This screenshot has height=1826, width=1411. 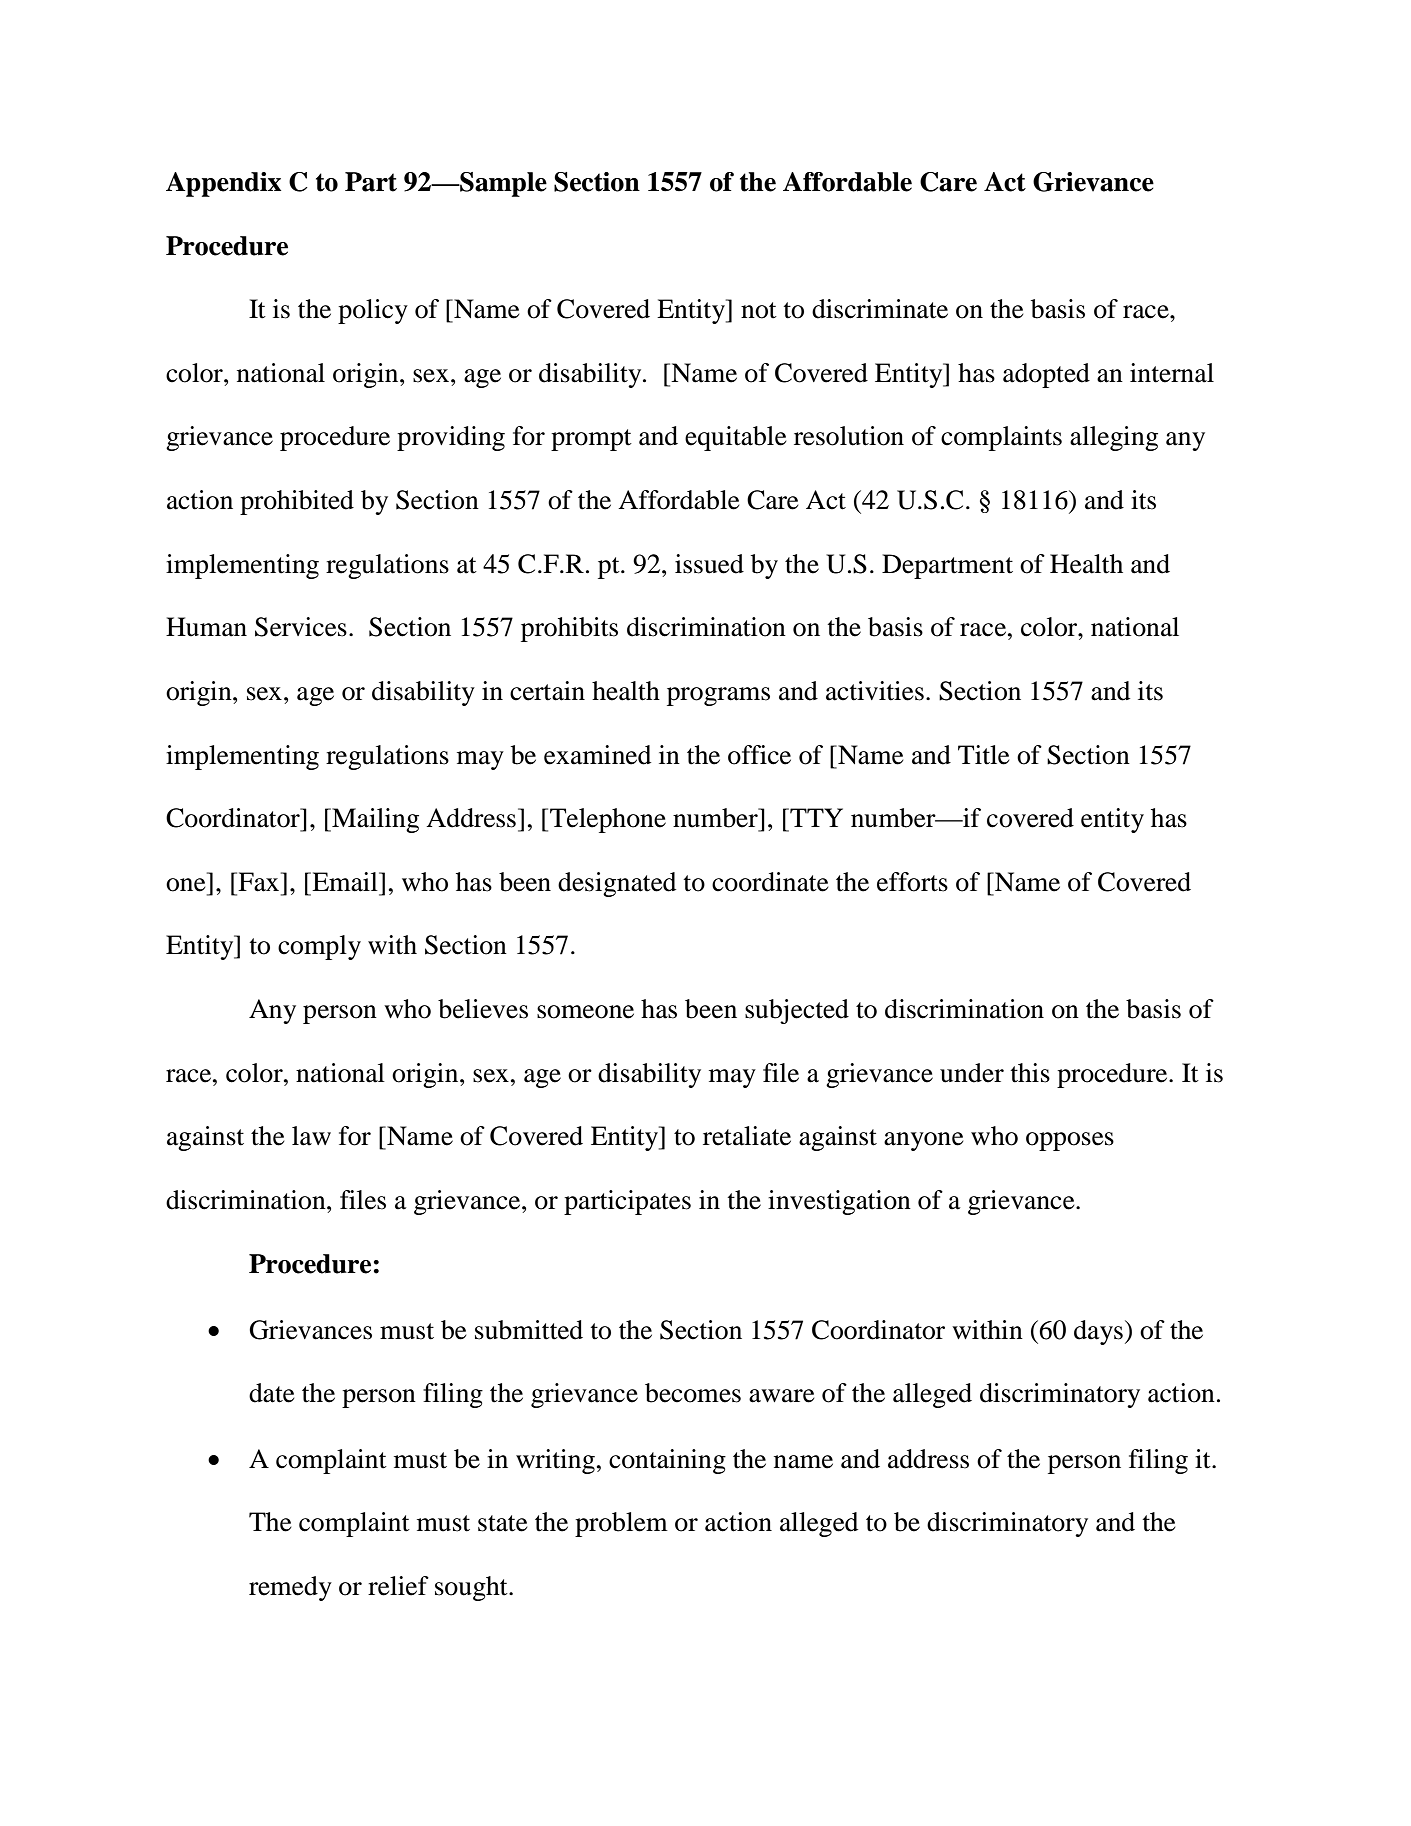 I want to click on designated, so click(x=617, y=884).
